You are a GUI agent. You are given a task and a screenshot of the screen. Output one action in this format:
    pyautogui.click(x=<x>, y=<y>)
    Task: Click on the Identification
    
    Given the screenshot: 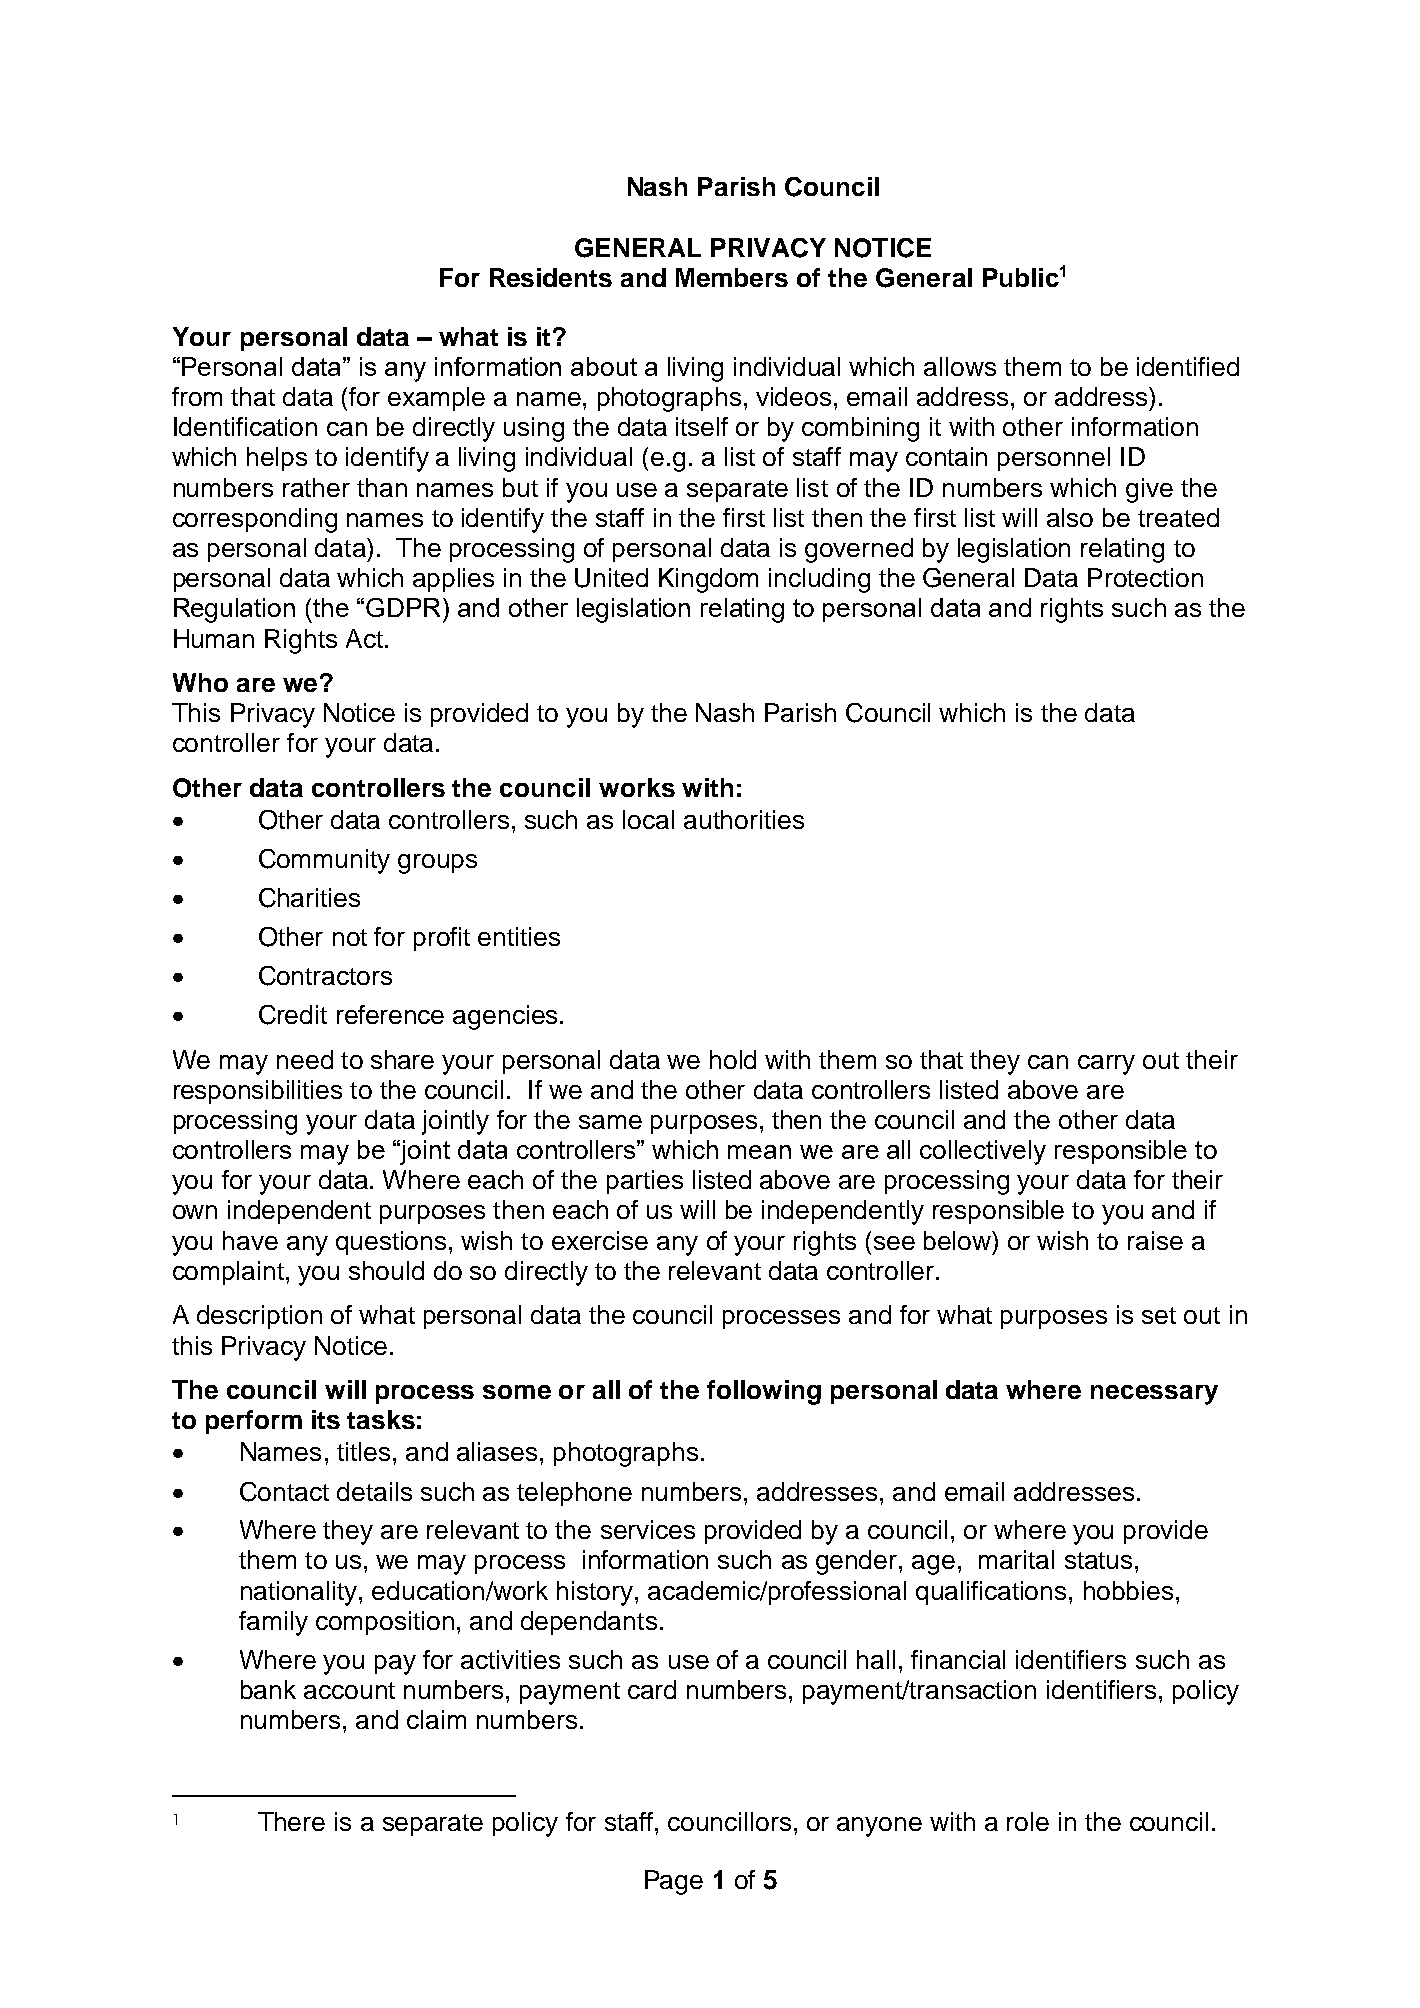 What is the action you would take?
    pyautogui.click(x=245, y=426)
